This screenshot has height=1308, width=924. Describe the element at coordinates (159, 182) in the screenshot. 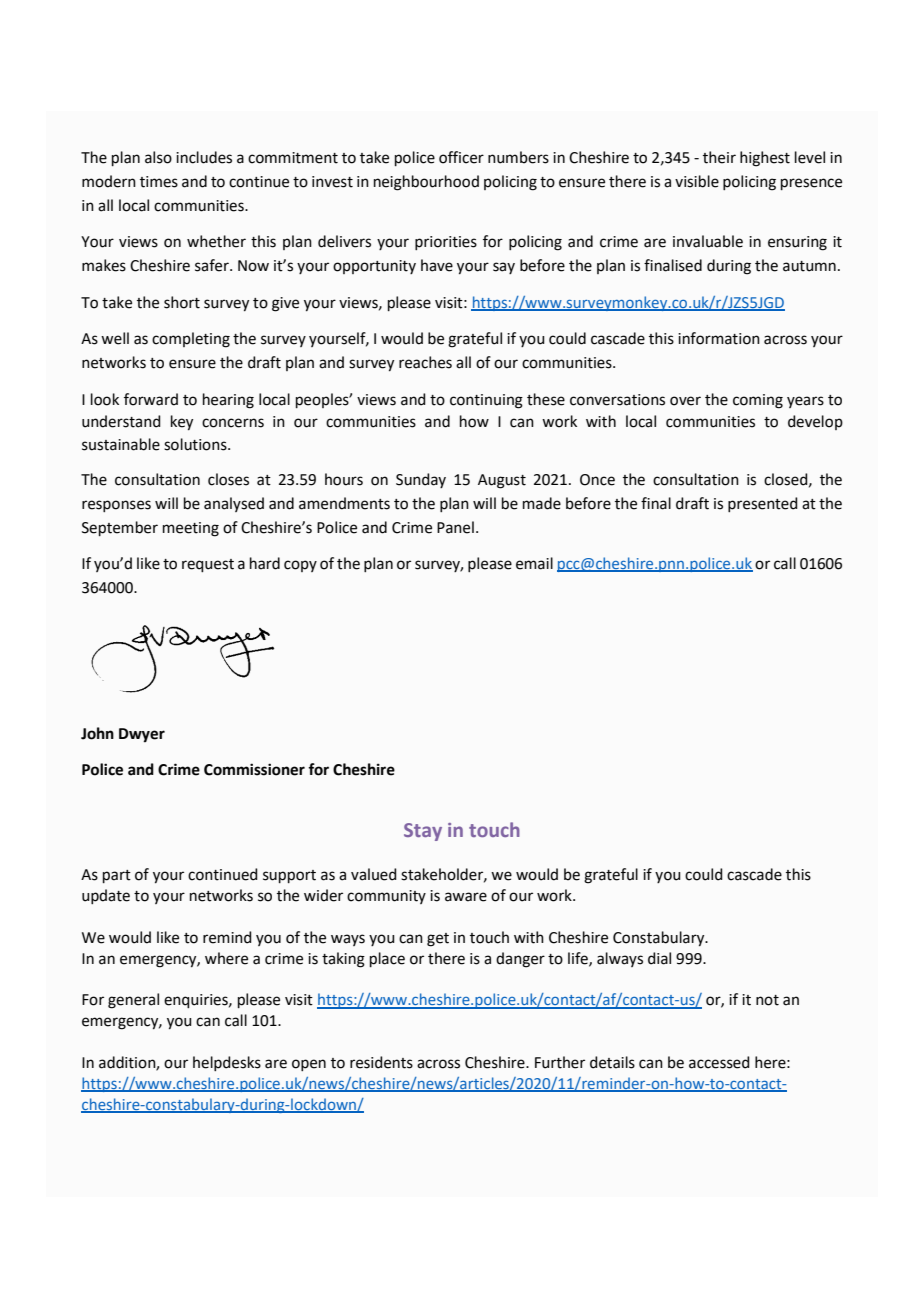

I see `times` at that location.
